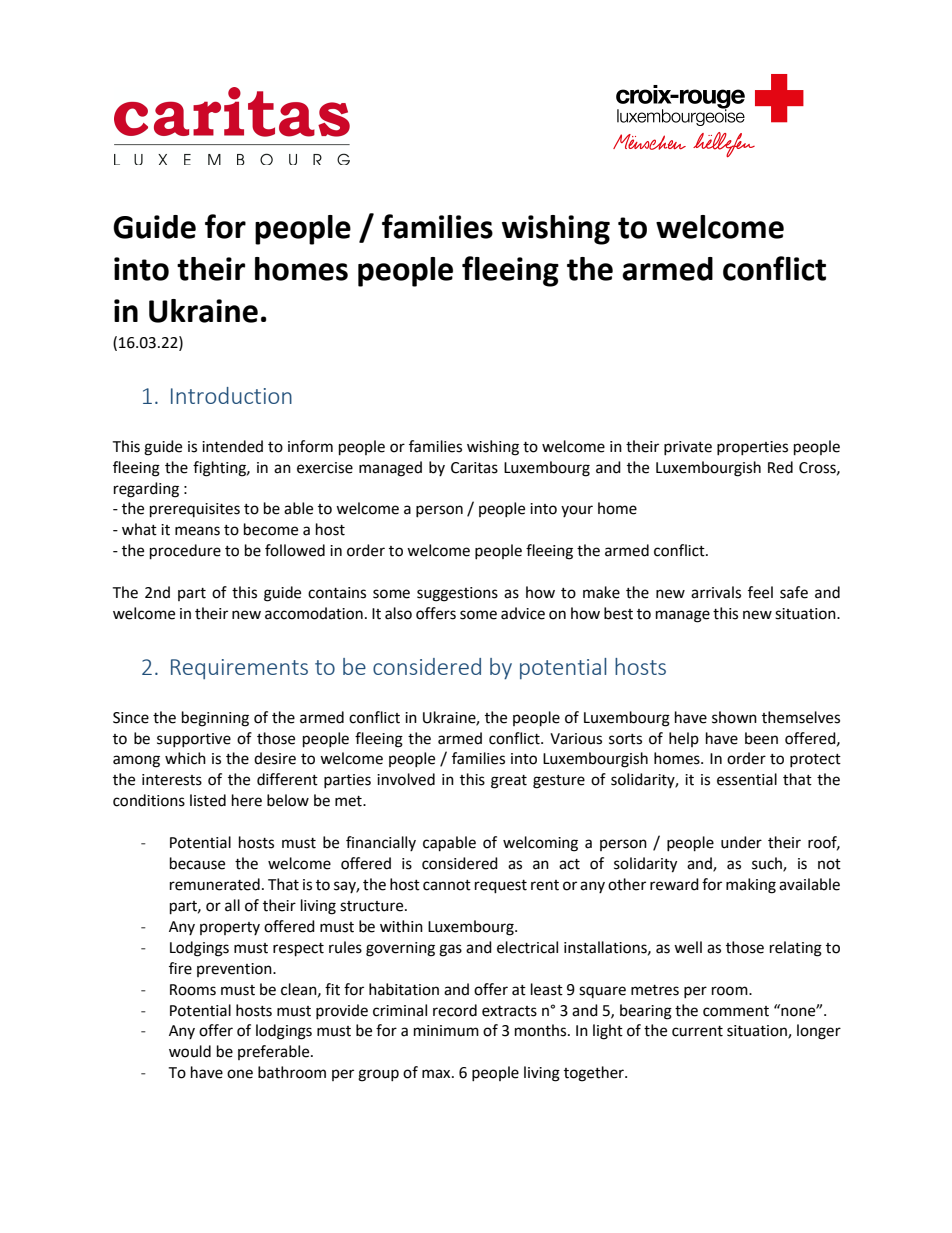  What do you see at coordinates (190, 1051) in the screenshot?
I see `would` at bounding box center [190, 1051].
